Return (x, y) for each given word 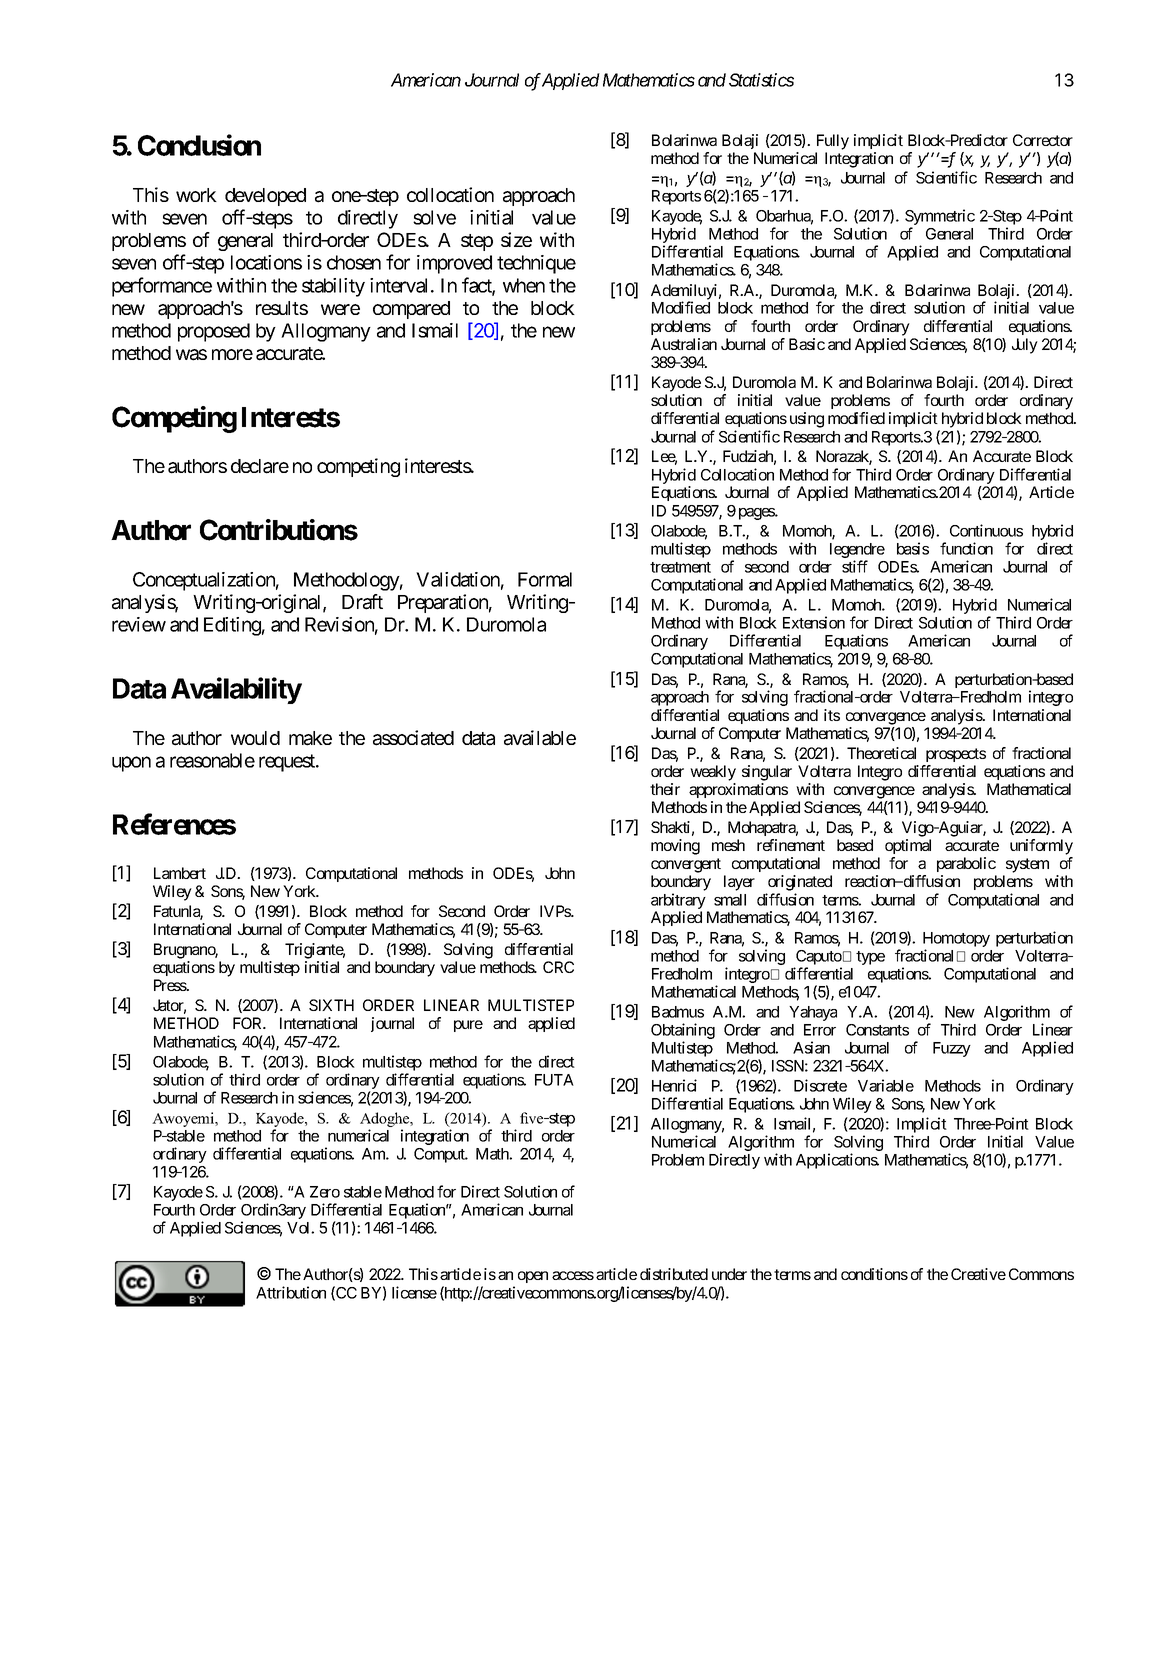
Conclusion (199, 145)
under (729, 1274)
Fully (833, 142)
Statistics (761, 80)
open (533, 1277)
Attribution (291, 1292)
